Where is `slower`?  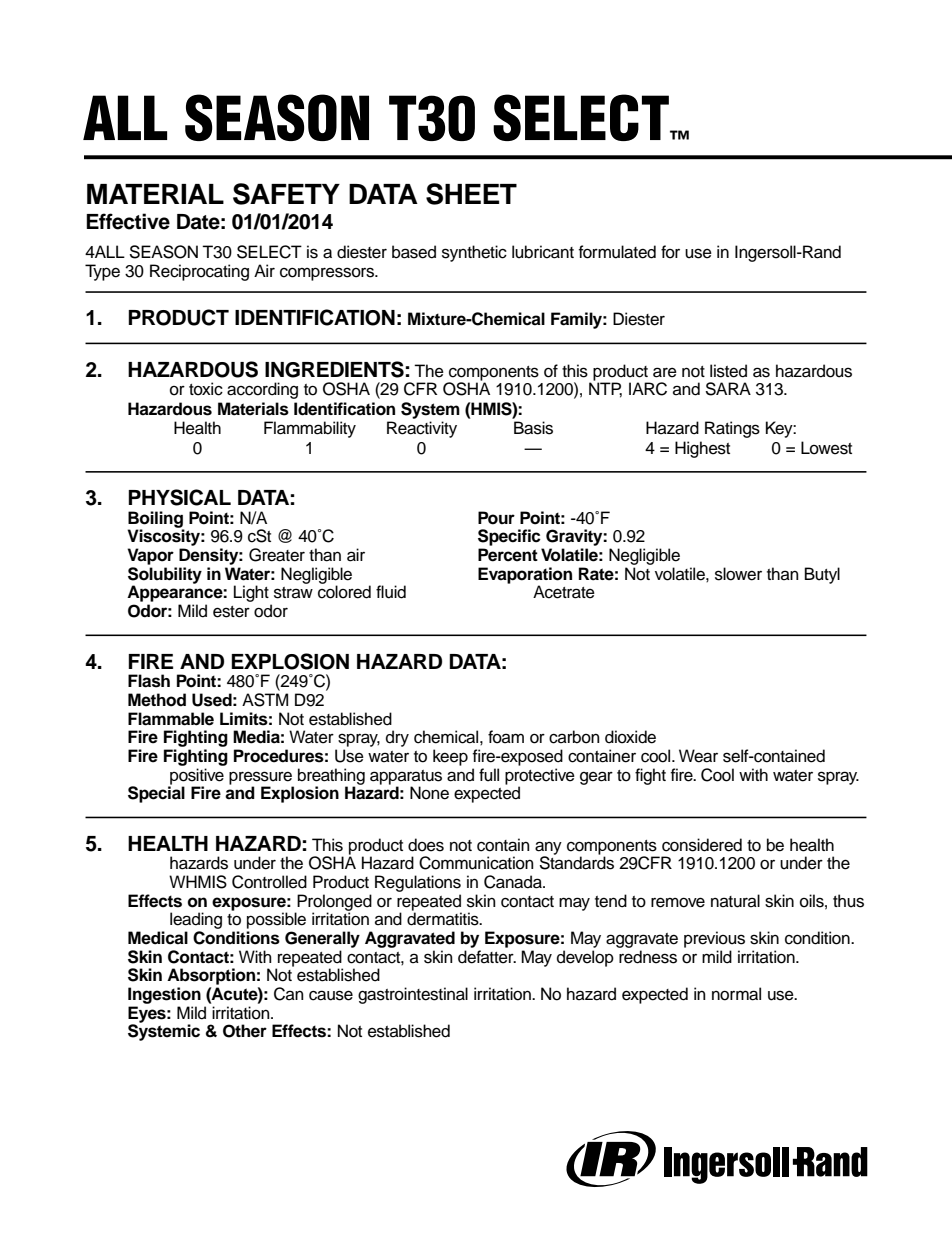 slower is located at coordinates (738, 574).
